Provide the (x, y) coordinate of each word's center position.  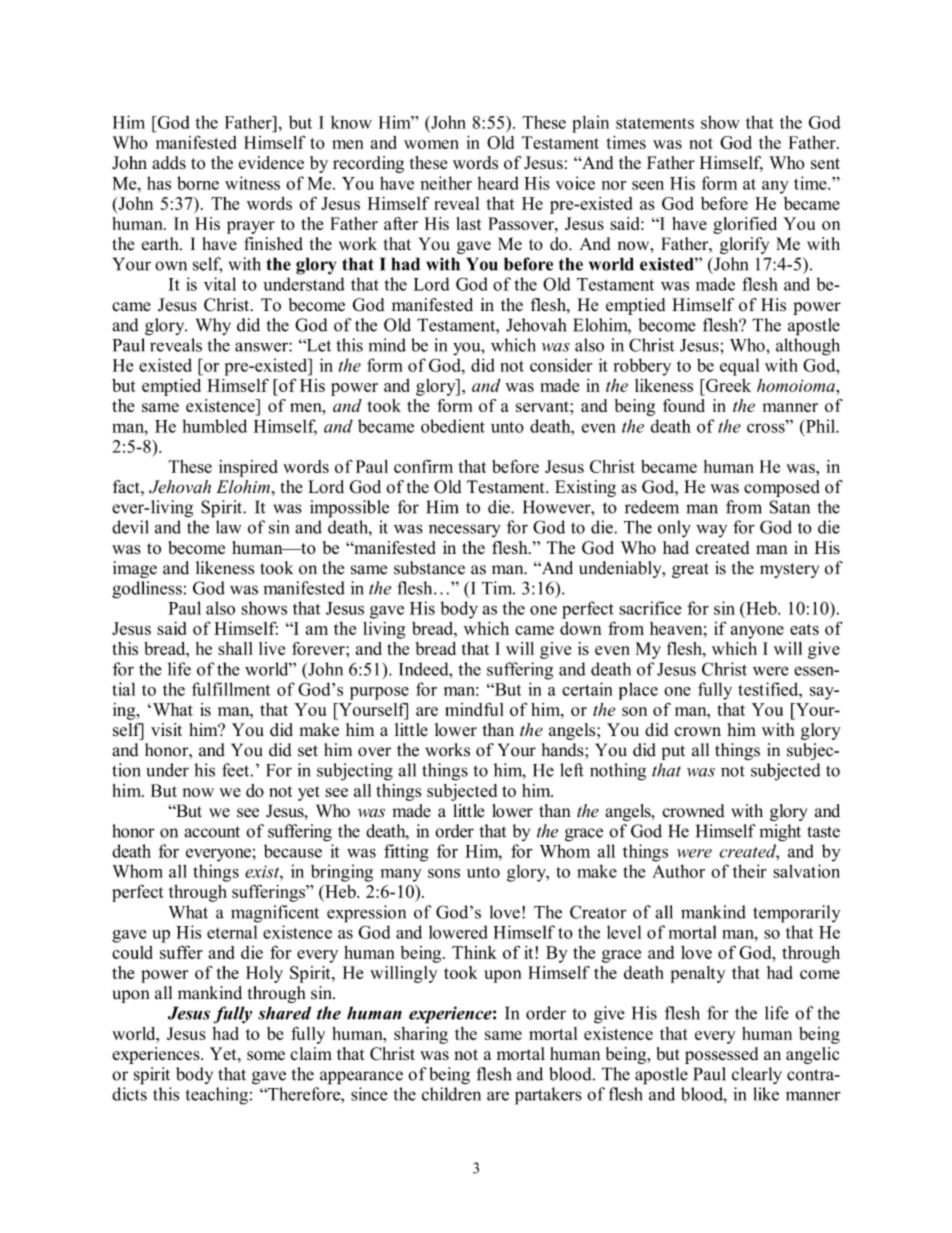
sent (825, 164)
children (451, 1094)
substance (429, 568)
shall (235, 648)
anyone (757, 632)
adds (169, 163)
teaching (217, 1096)
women (431, 144)
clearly (757, 1075)
